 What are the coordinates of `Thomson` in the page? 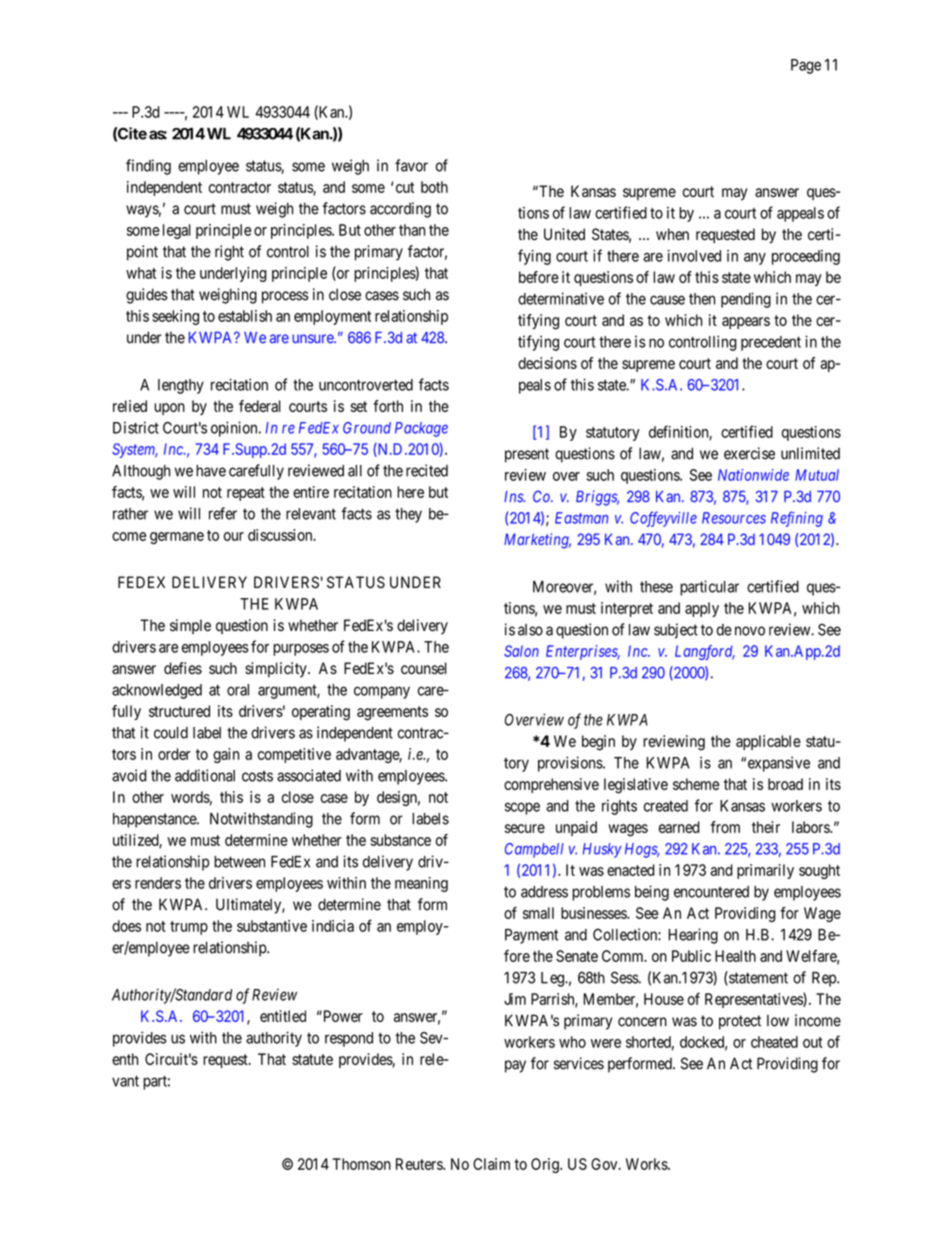 It's located at (362, 1164).
